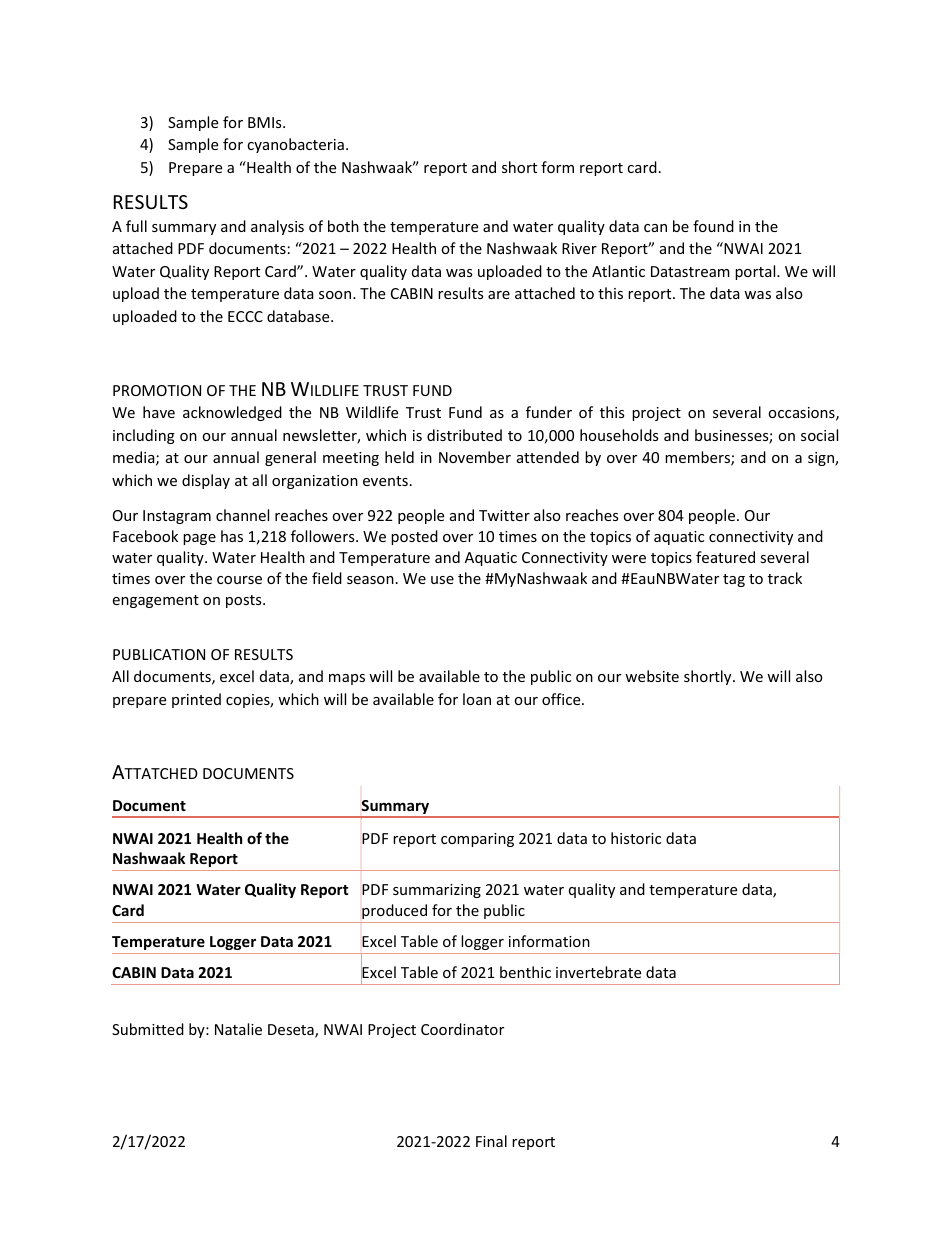 This screenshot has height=1233, width=952. What do you see at coordinates (491, 1141) in the screenshot?
I see `Final` at bounding box center [491, 1141].
